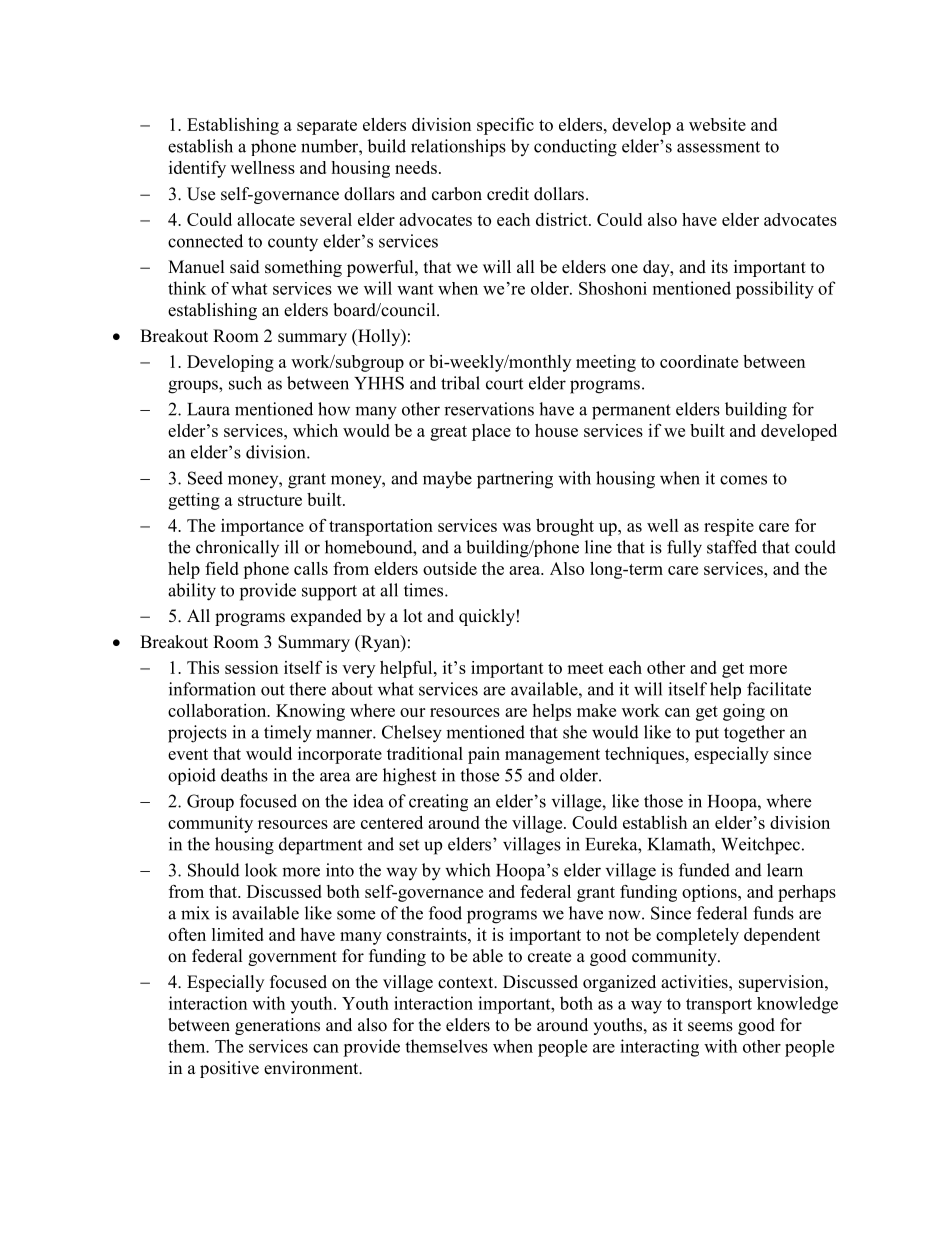  What do you see at coordinates (205, 478) in the screenshot?
I see `Seed` at bounding box center [205, 478].
